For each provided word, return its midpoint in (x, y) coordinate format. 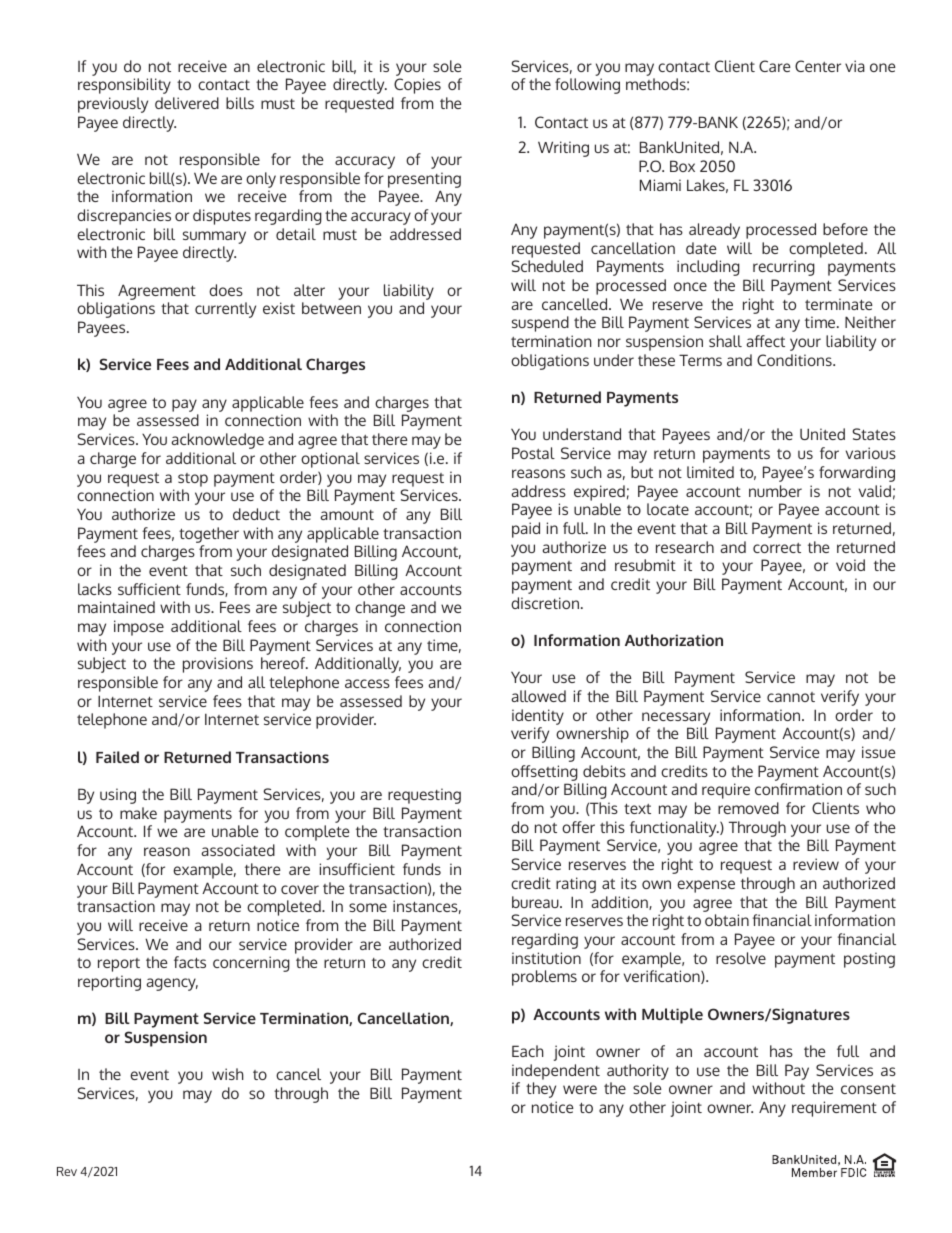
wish (228, 1074)
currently (225, 310)
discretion (545, 603)
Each (528, 1051)
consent (868, 1089)
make (138, 813)
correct (777, 548)
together (209, 535)
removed (748, 808)
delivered (187, 103)
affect (766, 341)
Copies (417, 86)
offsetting (545, 774)
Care (775, 66)
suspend (540, 324)
